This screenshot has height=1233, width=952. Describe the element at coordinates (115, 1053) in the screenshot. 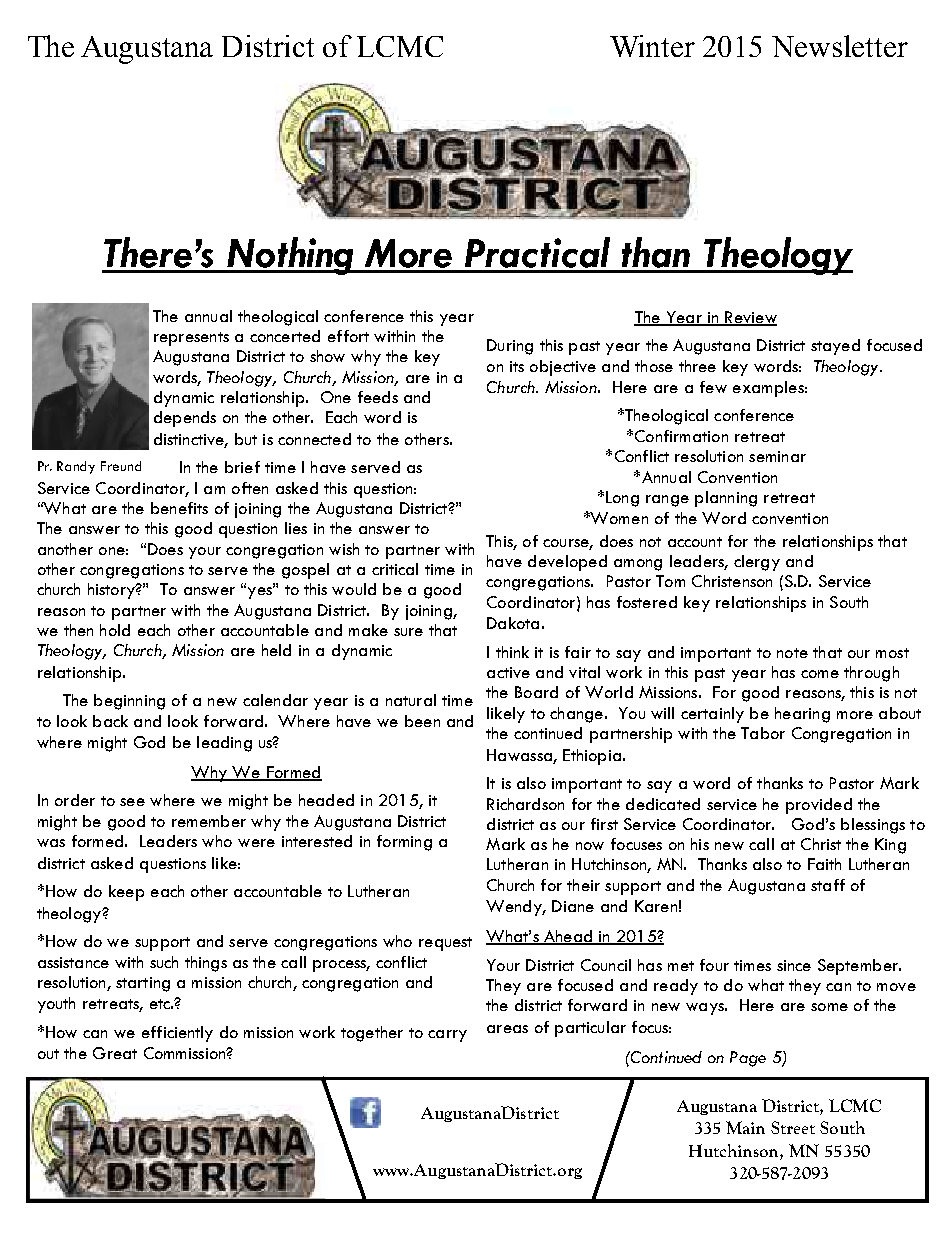

I see `Great` at that location.
